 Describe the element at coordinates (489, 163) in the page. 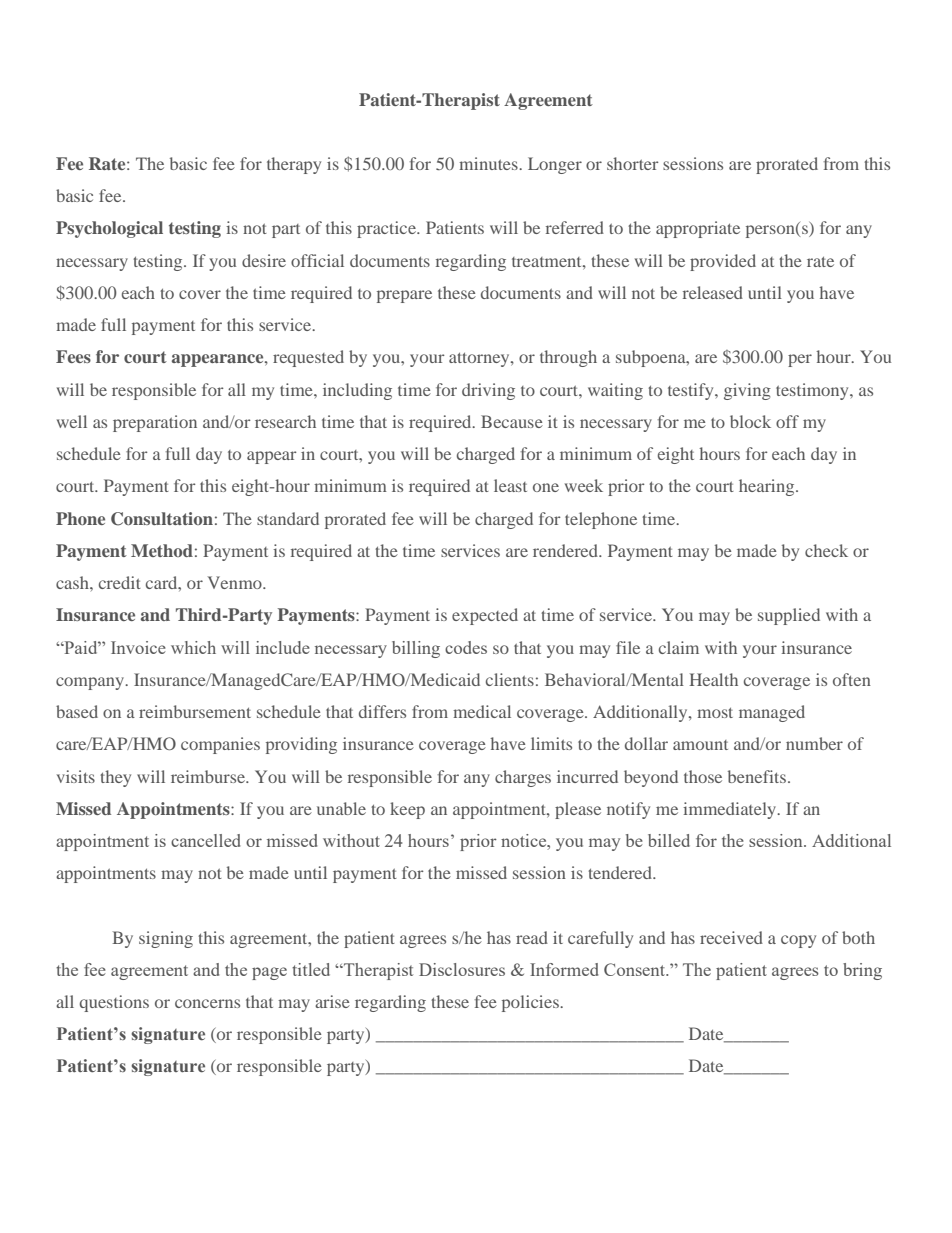

I see `minutes` at that location.
